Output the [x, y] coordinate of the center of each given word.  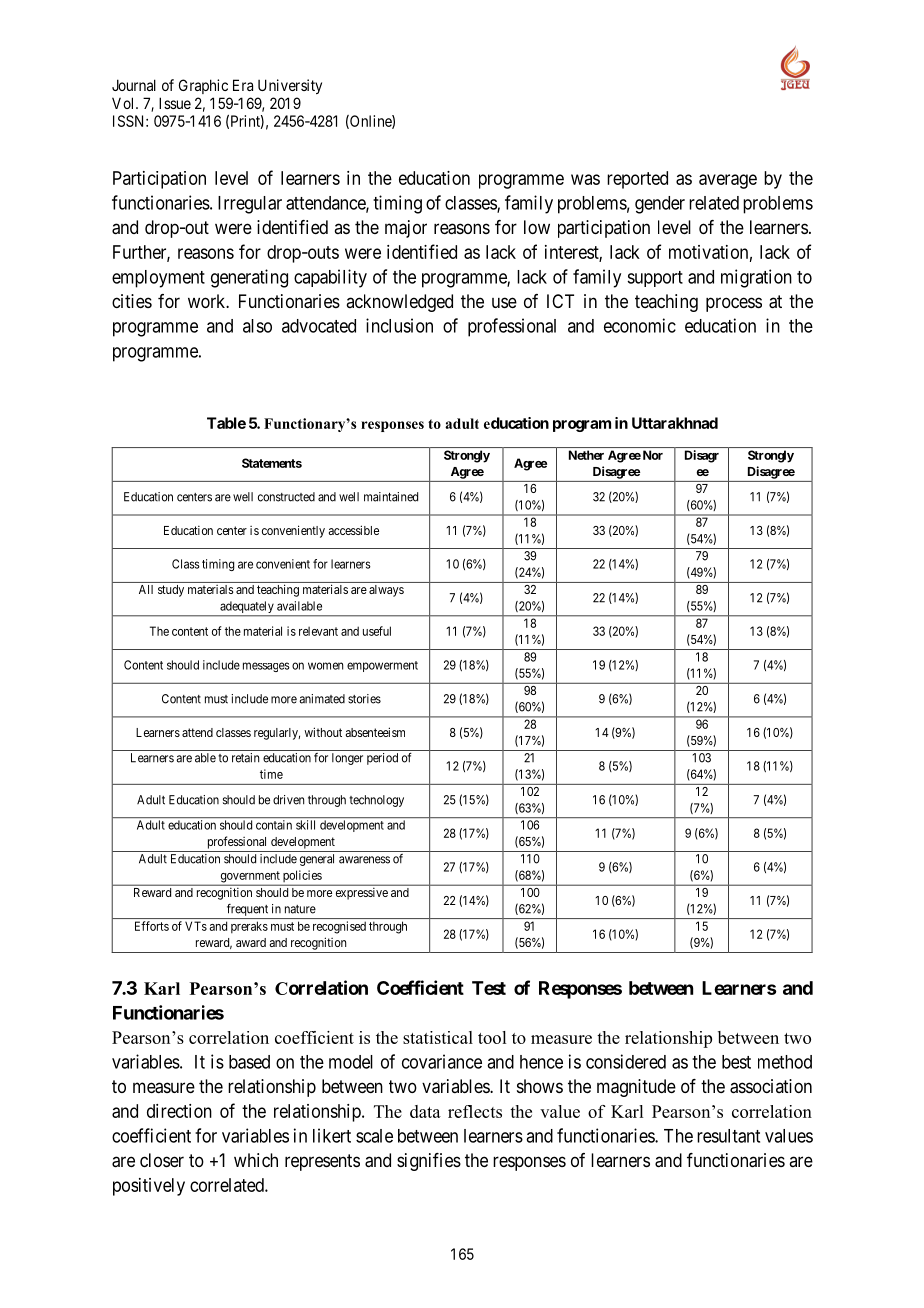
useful [377, 631]
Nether [586, 455]
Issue [175, 103]
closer [162, 1160]
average [728, 181]
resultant [728, 1136]
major [406, 229]
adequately [247, 608]
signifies [429, 1162]
